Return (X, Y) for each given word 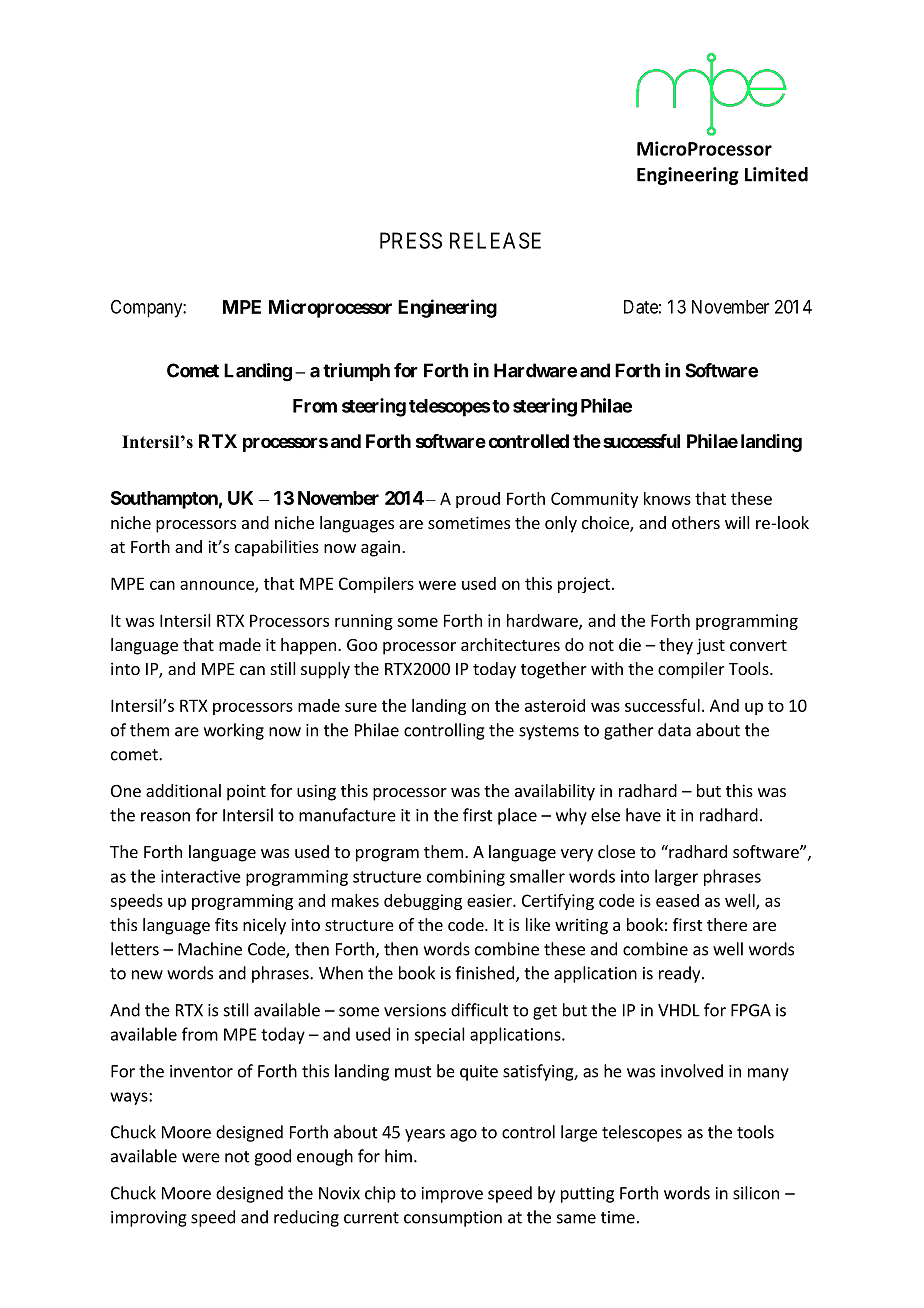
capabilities (277, 548)
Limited (776, 174)
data (674, 730)
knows (667, 498)
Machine (210, 949)
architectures (510, 644)
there (727, 924)
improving (149, 1219)
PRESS (411, 240)
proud (478, 500)
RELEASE (495, 240)
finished (484, 973)
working (234, 731)
